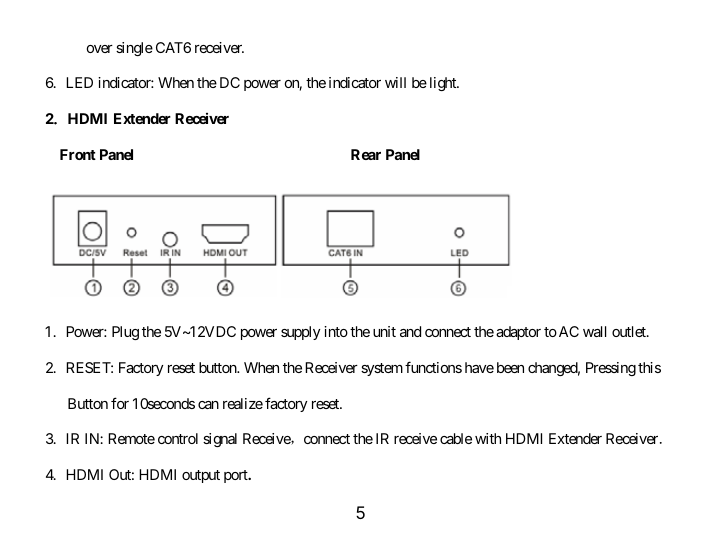 This image has width=711, height=550. What do you see at coordinates (78, 154) in the image?
I see `Front` at bounding box center [78, 154].
